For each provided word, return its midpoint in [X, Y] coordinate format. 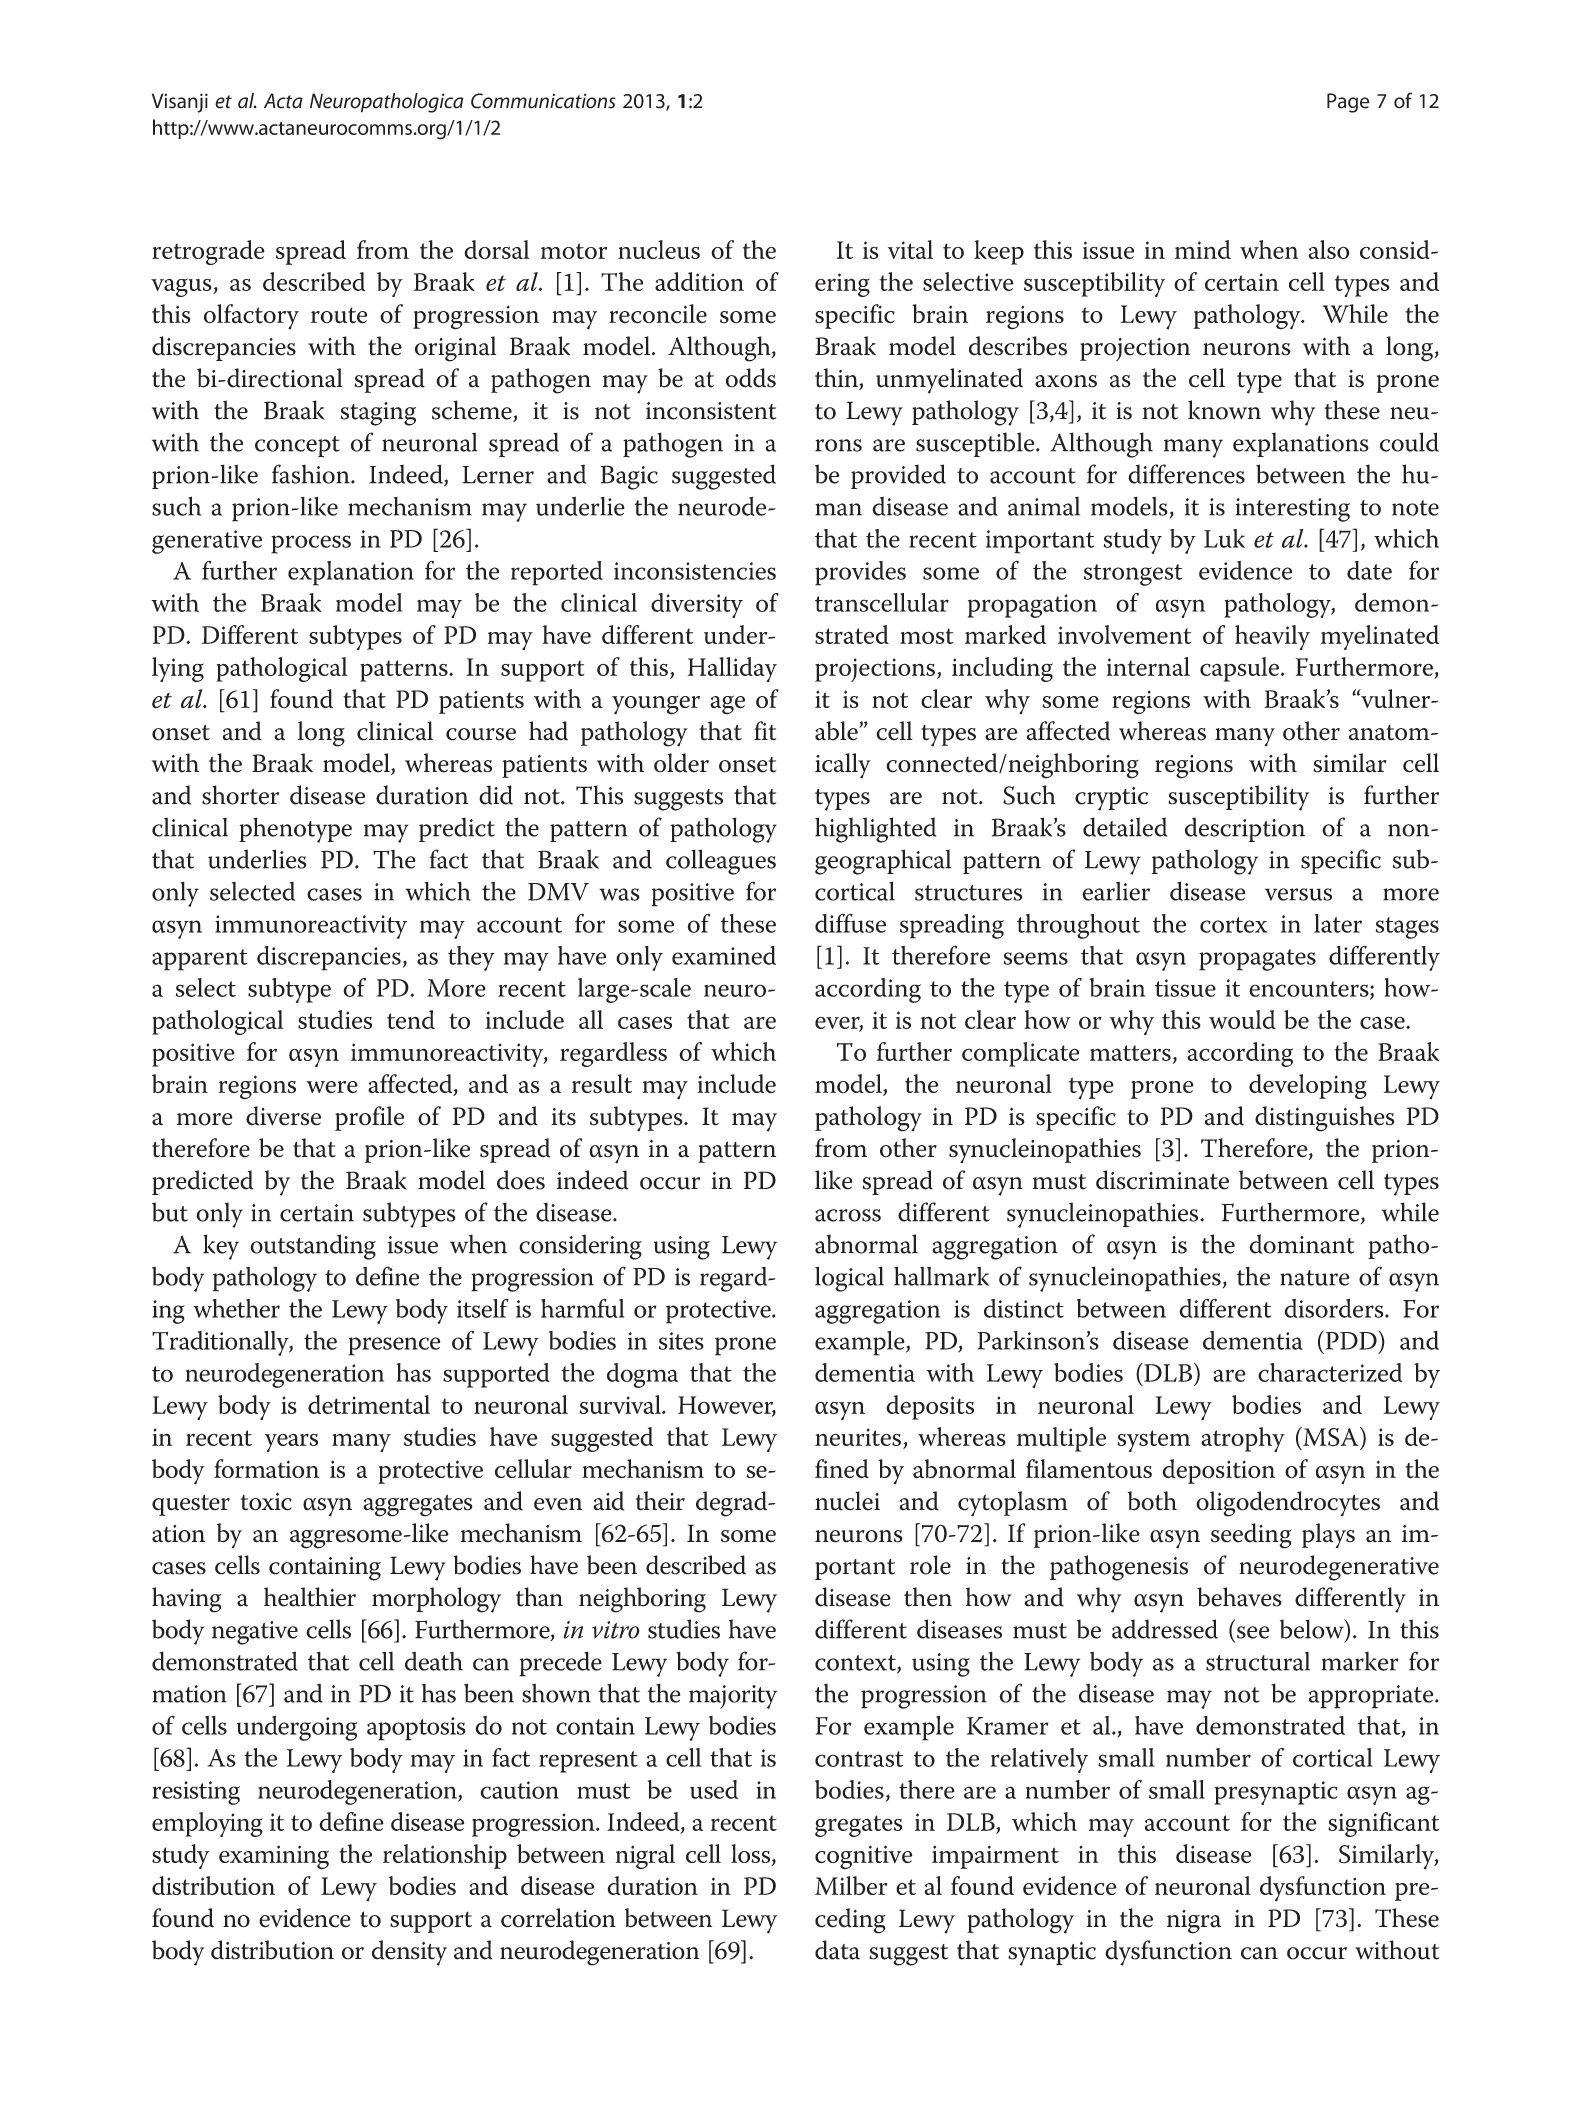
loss [752, 1855]
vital [910, 249]
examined [724, 955]
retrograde [208, 252]
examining [274, 1857]
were [332, 1087]
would [1242, 1019]
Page [1348, 103]
